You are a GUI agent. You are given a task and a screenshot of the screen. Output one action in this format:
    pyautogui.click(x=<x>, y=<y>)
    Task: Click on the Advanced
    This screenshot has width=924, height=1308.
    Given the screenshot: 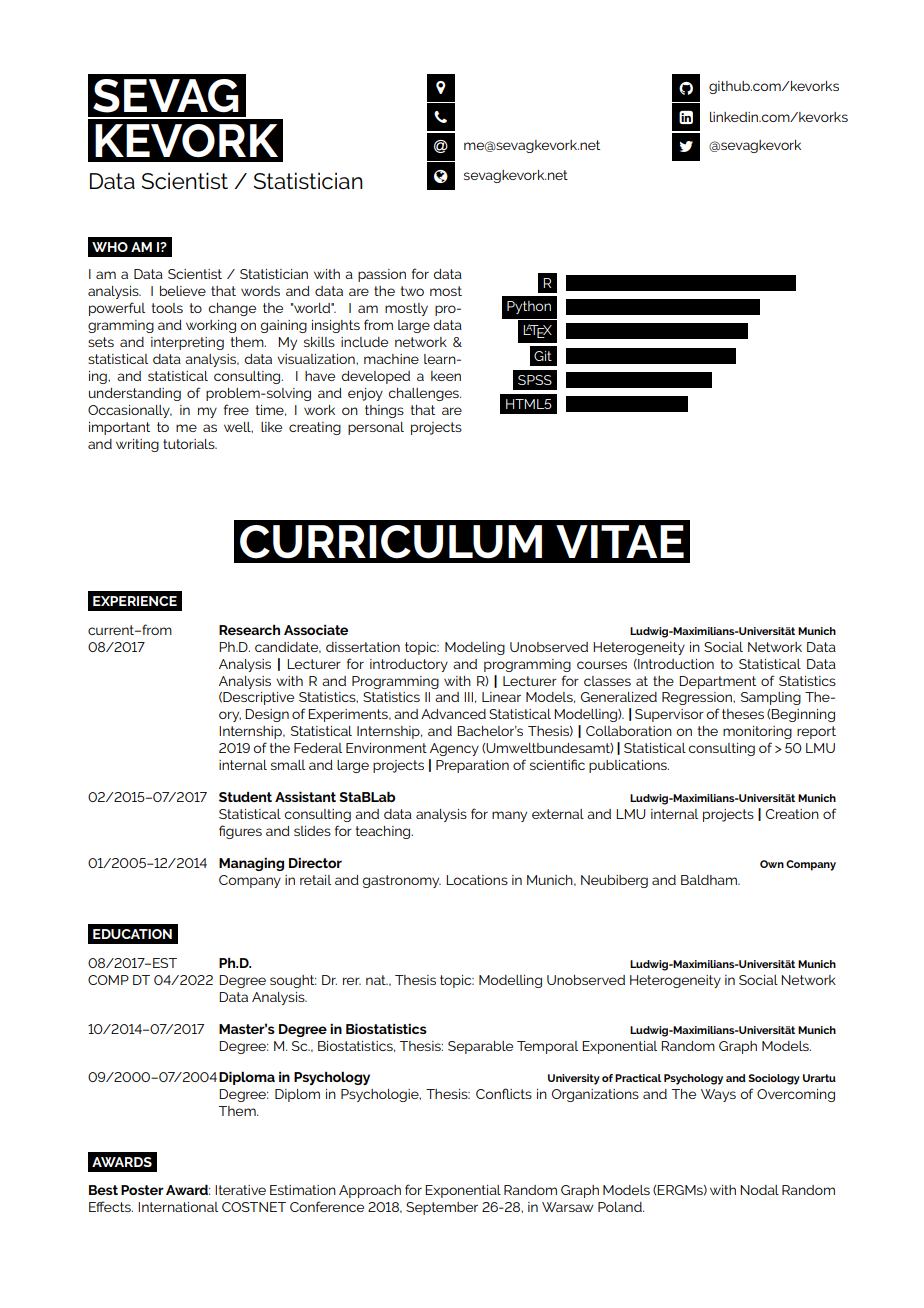 What is the action you would take?
    pyautogui.click(x=453, y=714)
